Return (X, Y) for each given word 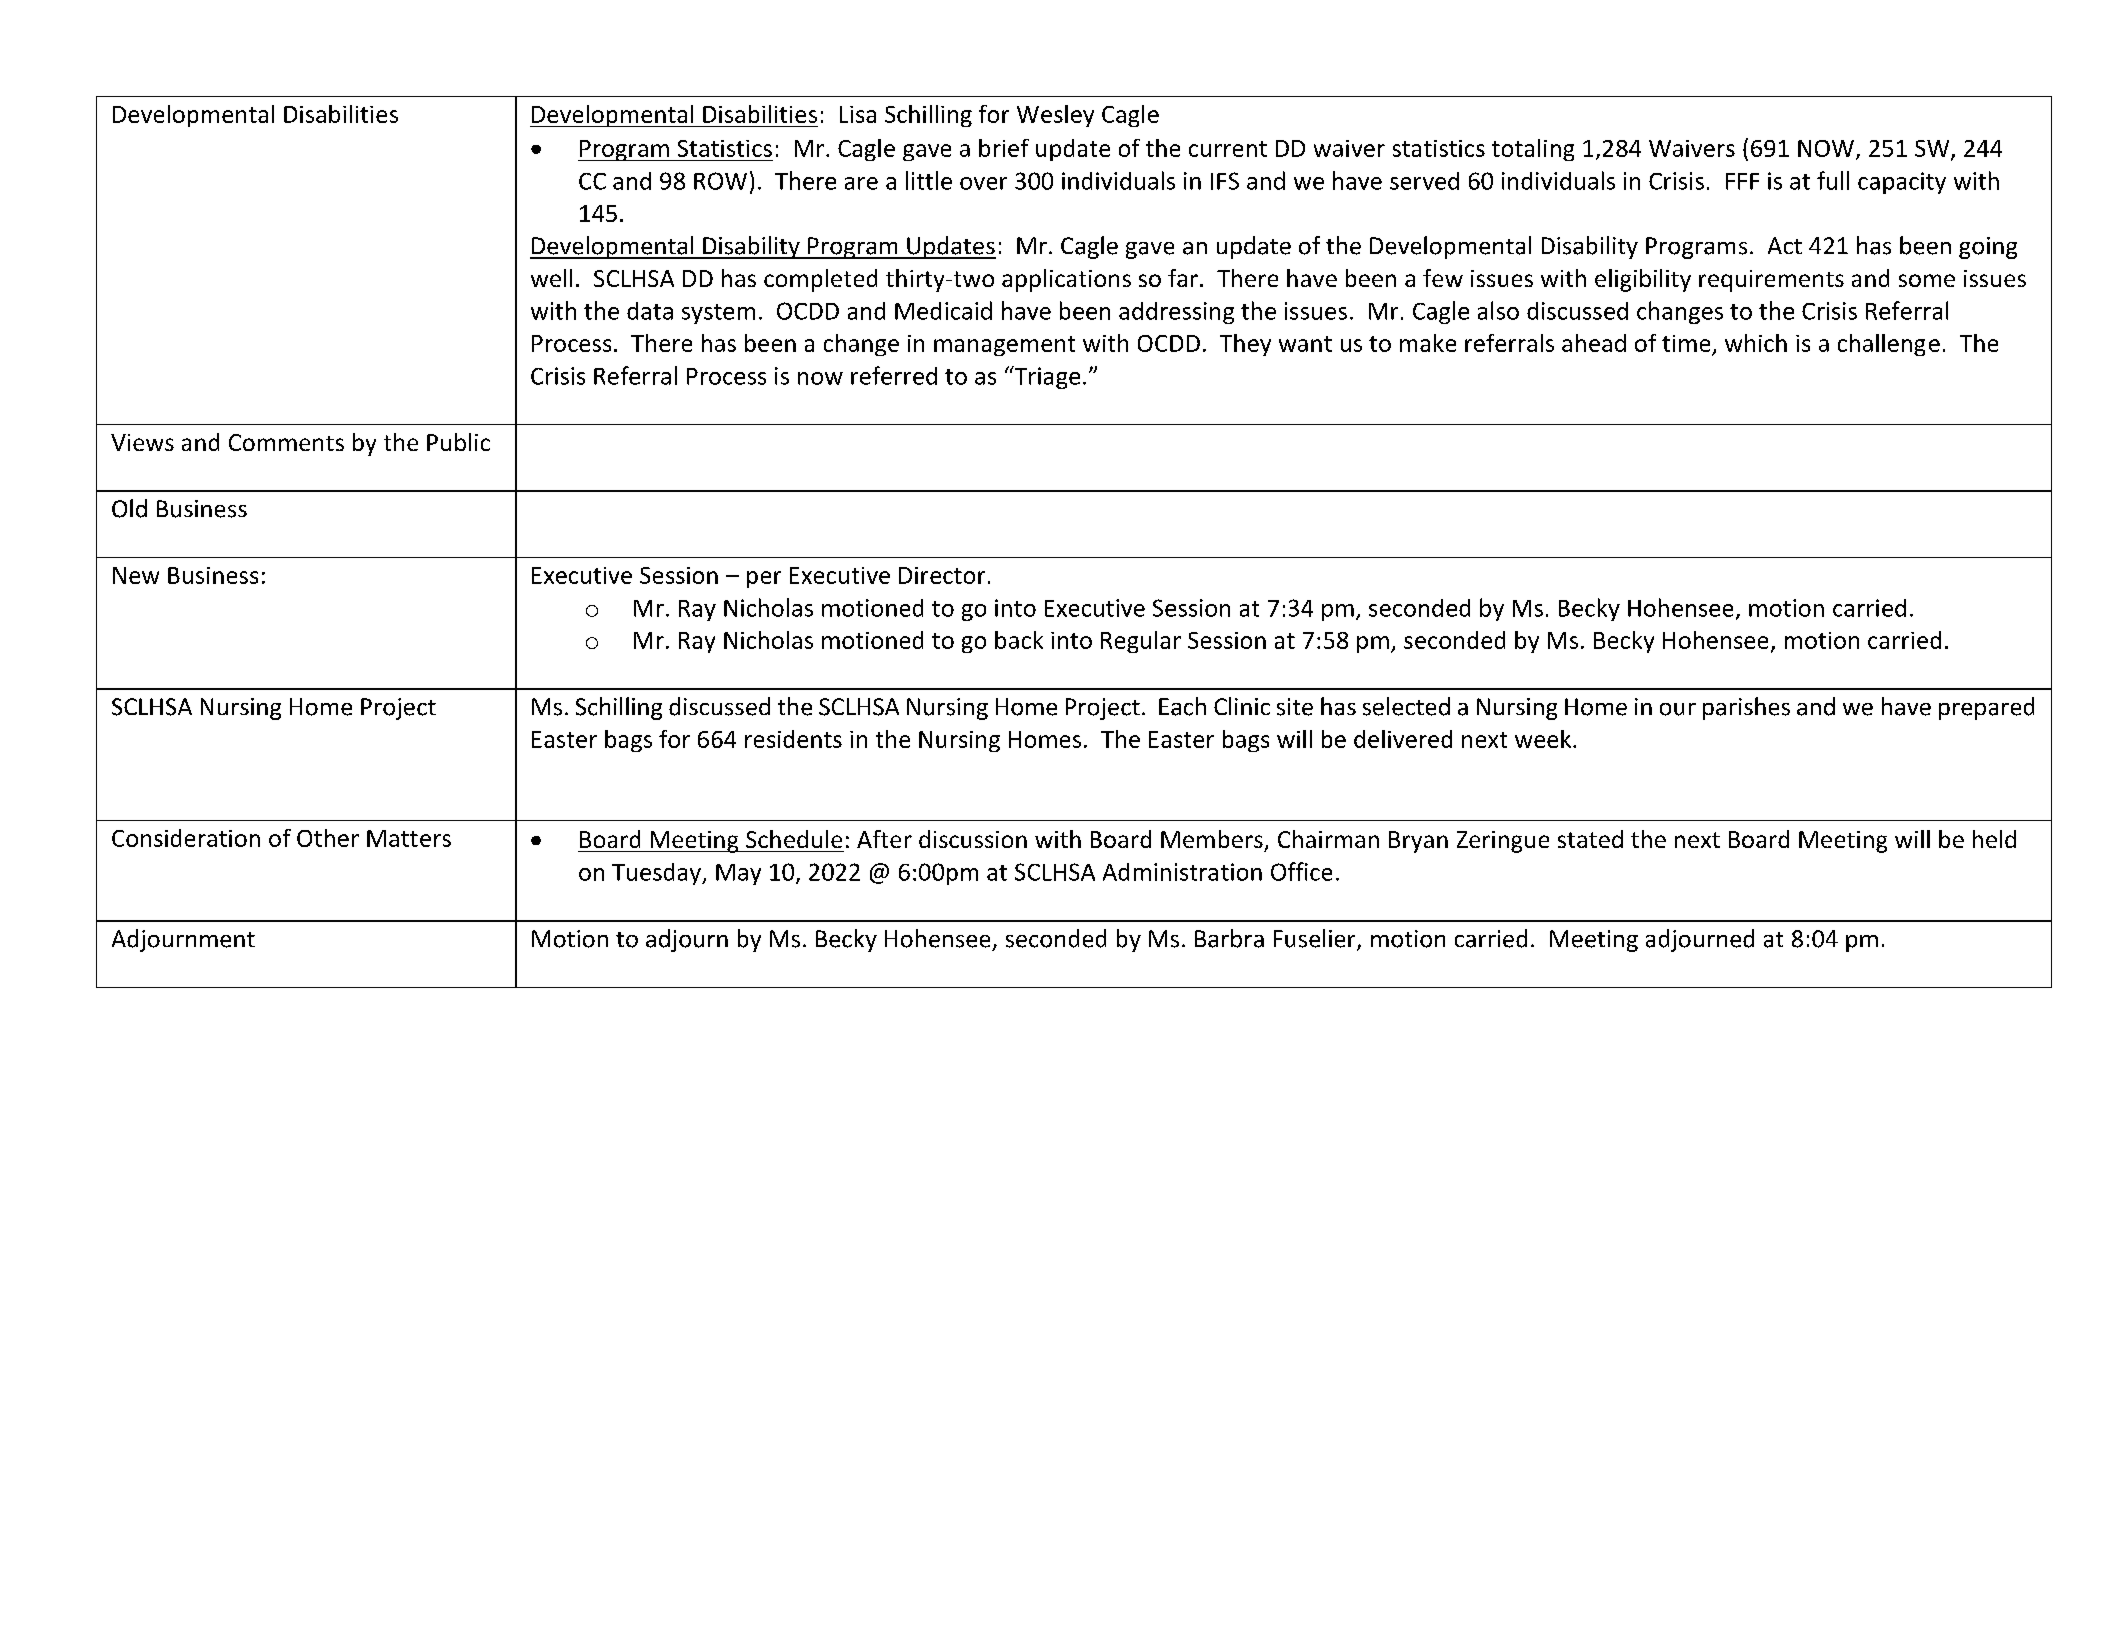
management (1004, 346)
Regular (1141, 642)
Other (328, 838)
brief (1004, 148)
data (650, 311)
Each (1182, 706)
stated (1590, 839)
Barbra (1229, 938)
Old (129, 508)
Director (942, 575)
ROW (720, 181)
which (1756, 343)
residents (793, 739)
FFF (1742, 181)
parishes (1746, 708)
